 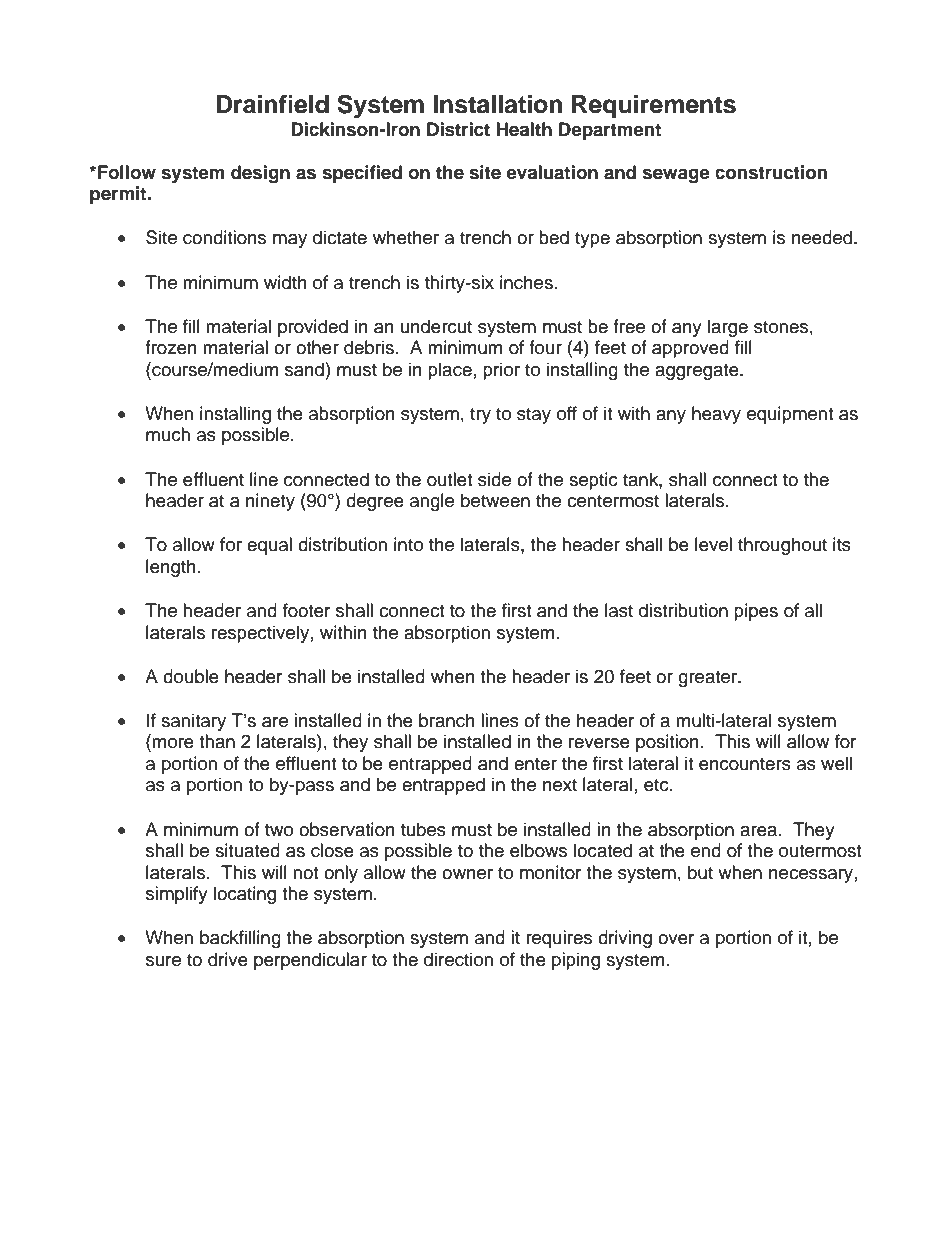 I want to click on undercut, so click(x=436, y=326).
